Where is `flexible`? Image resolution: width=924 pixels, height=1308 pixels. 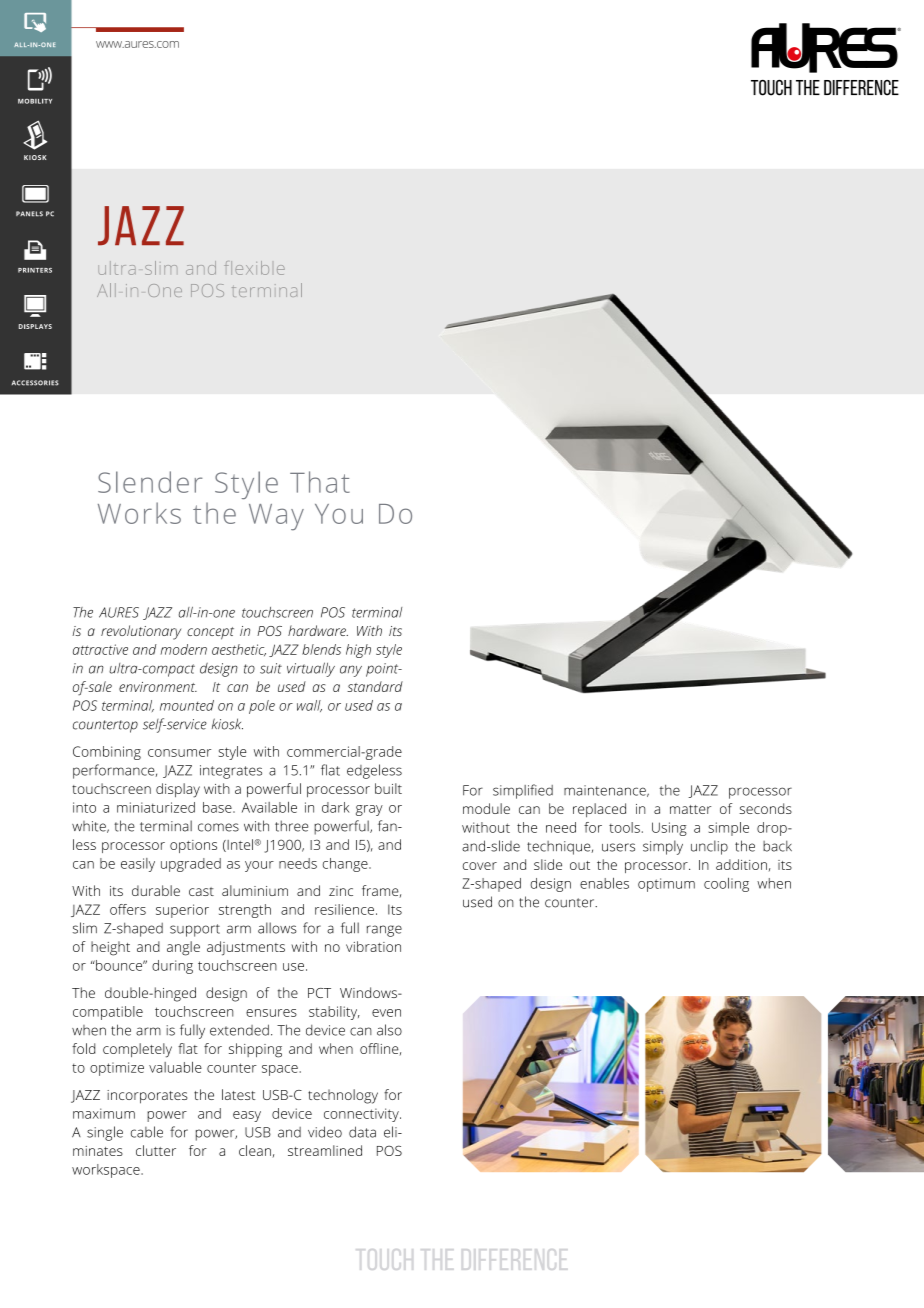
flexible is located at coordinates (254, 268).
